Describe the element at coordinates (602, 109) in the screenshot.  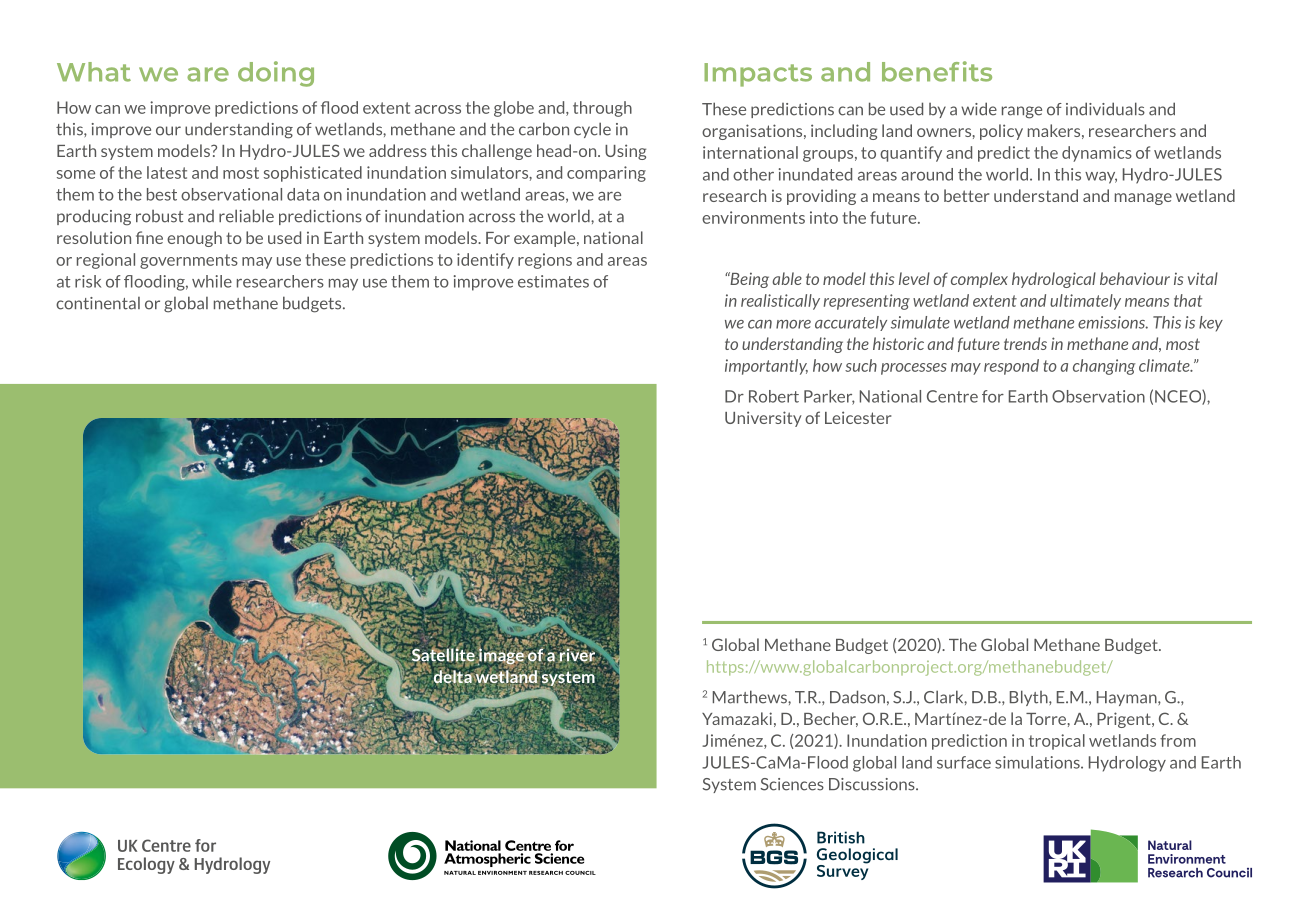
I see `through` at that location.
